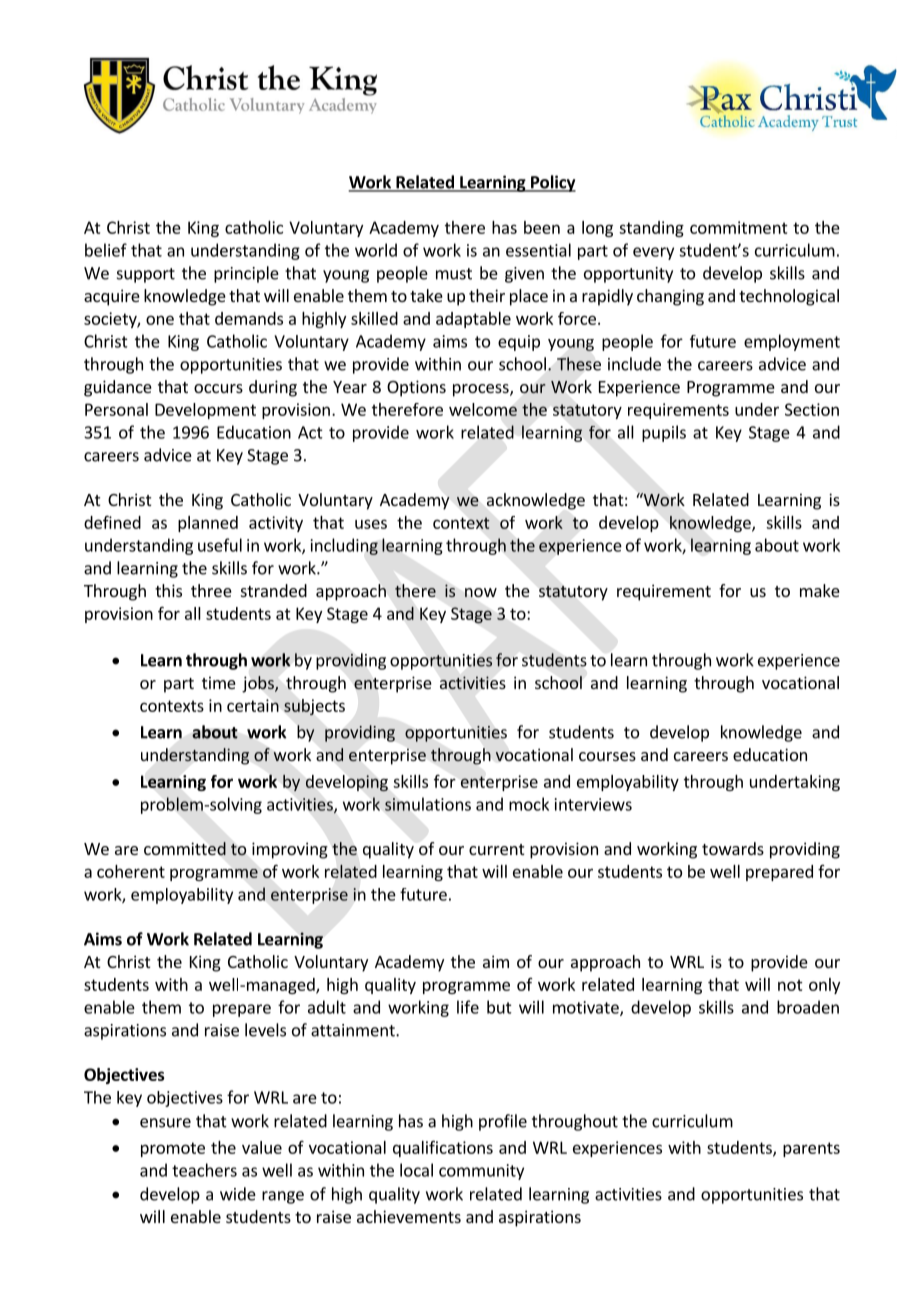  What do you see at coordinates (733, 848) in the document?
I see `towards` at bounding box center [733, 848].
